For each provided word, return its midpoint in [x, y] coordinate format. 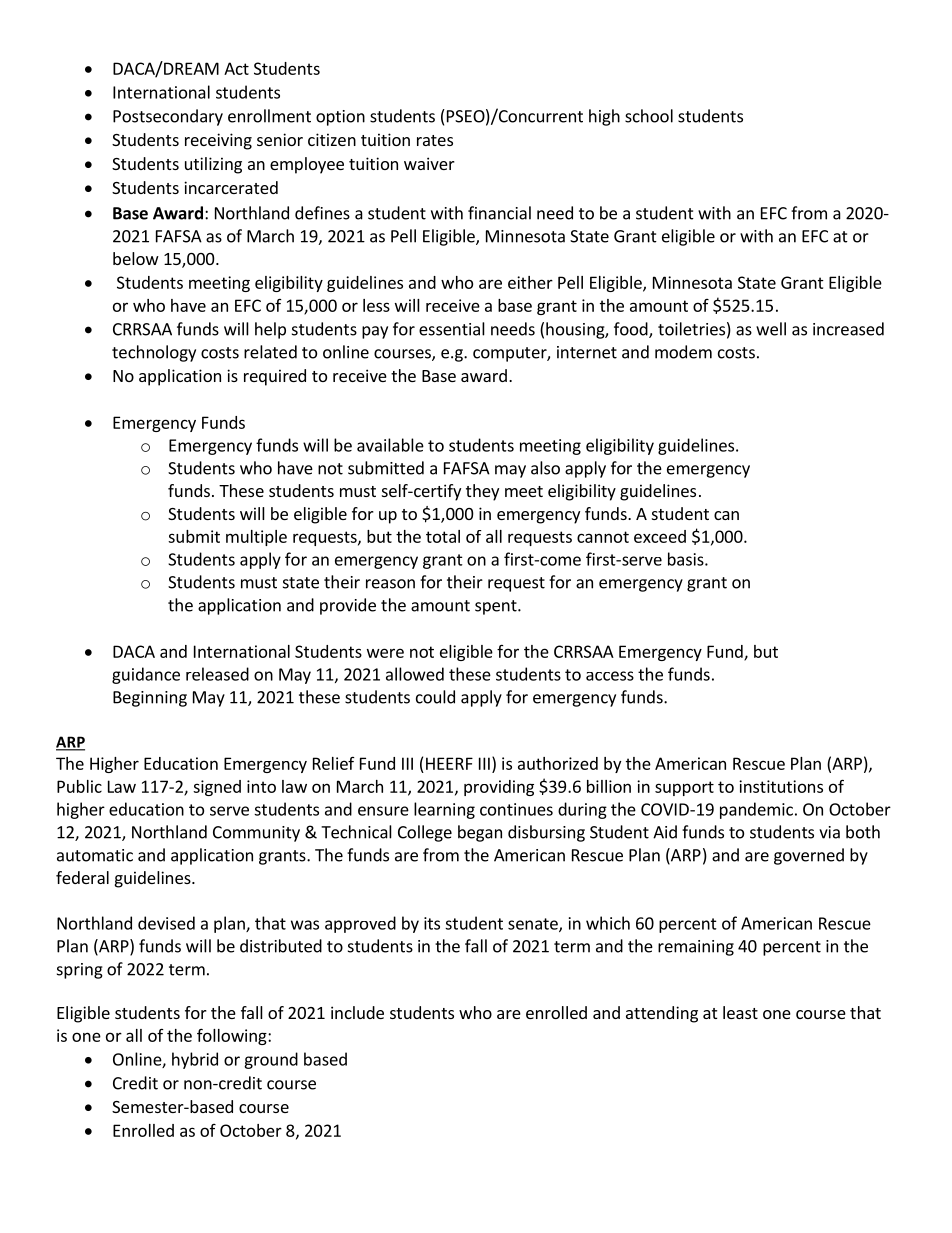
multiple [256, 538]
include [357, 1012]
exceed [660, 536]
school [649, 116]
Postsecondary [168, 117]
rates [435, 140]
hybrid [195, 1060]
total [443, 536]
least [740, 1012]
